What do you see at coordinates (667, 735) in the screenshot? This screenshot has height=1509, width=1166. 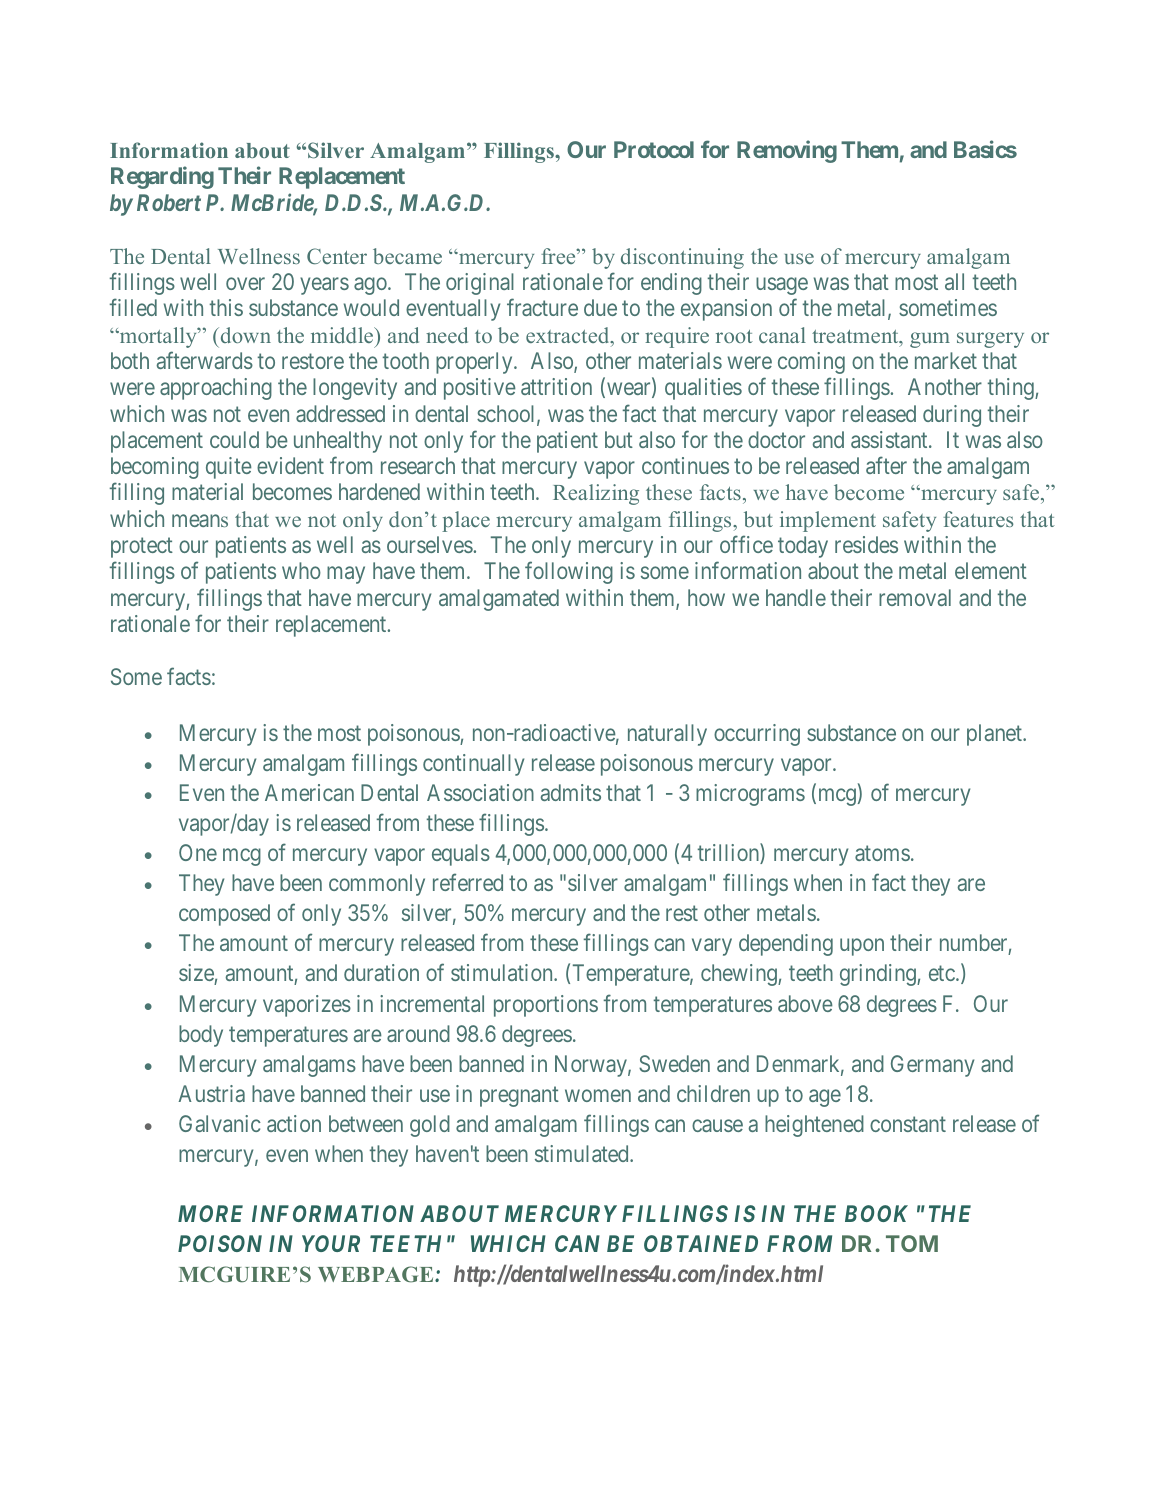 I see `naturally` at bounding box center [667, 735].
